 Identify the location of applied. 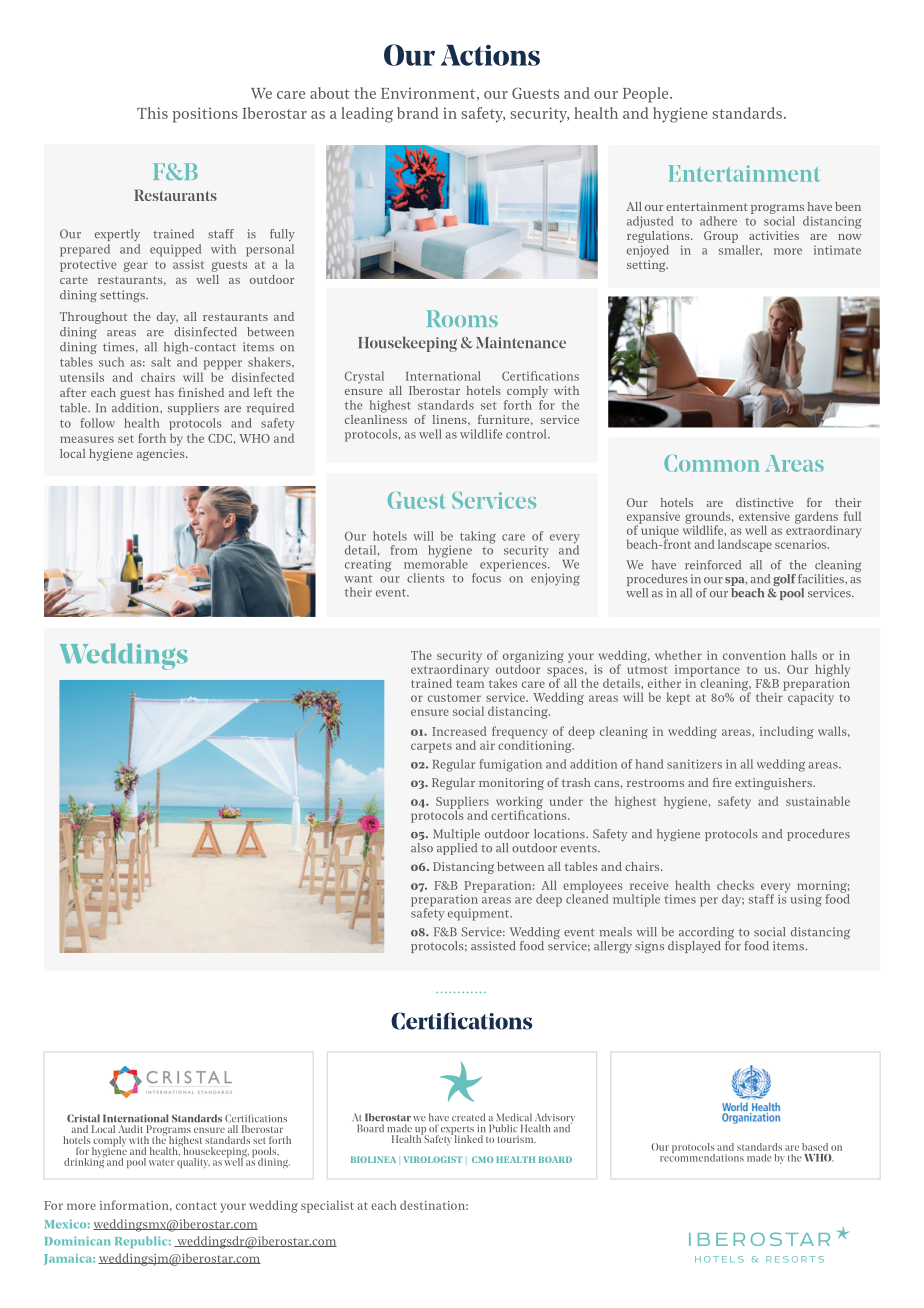
(457, 849).
